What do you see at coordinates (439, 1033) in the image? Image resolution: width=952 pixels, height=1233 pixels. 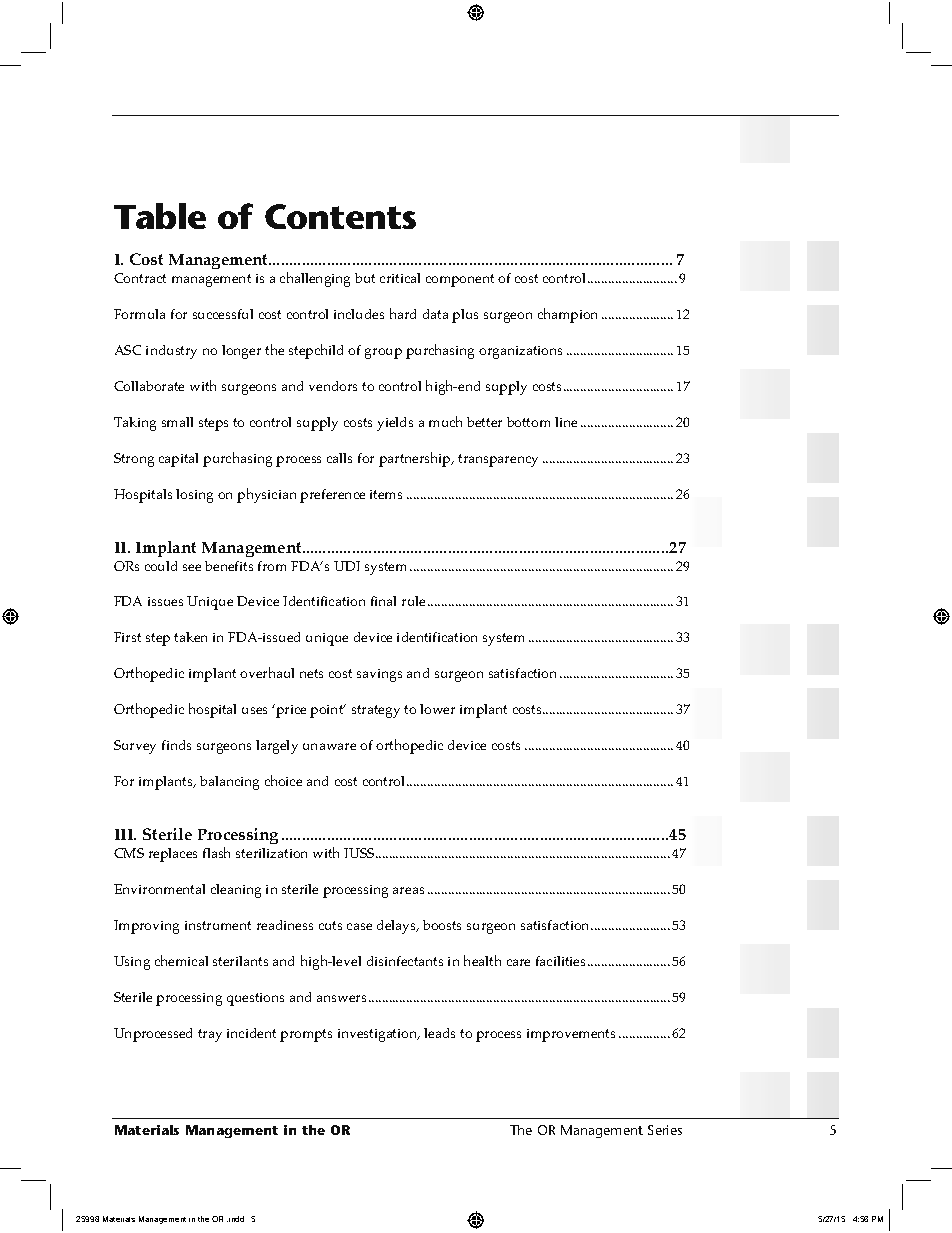 I see `leads` at bounding box center [439, 1033].
